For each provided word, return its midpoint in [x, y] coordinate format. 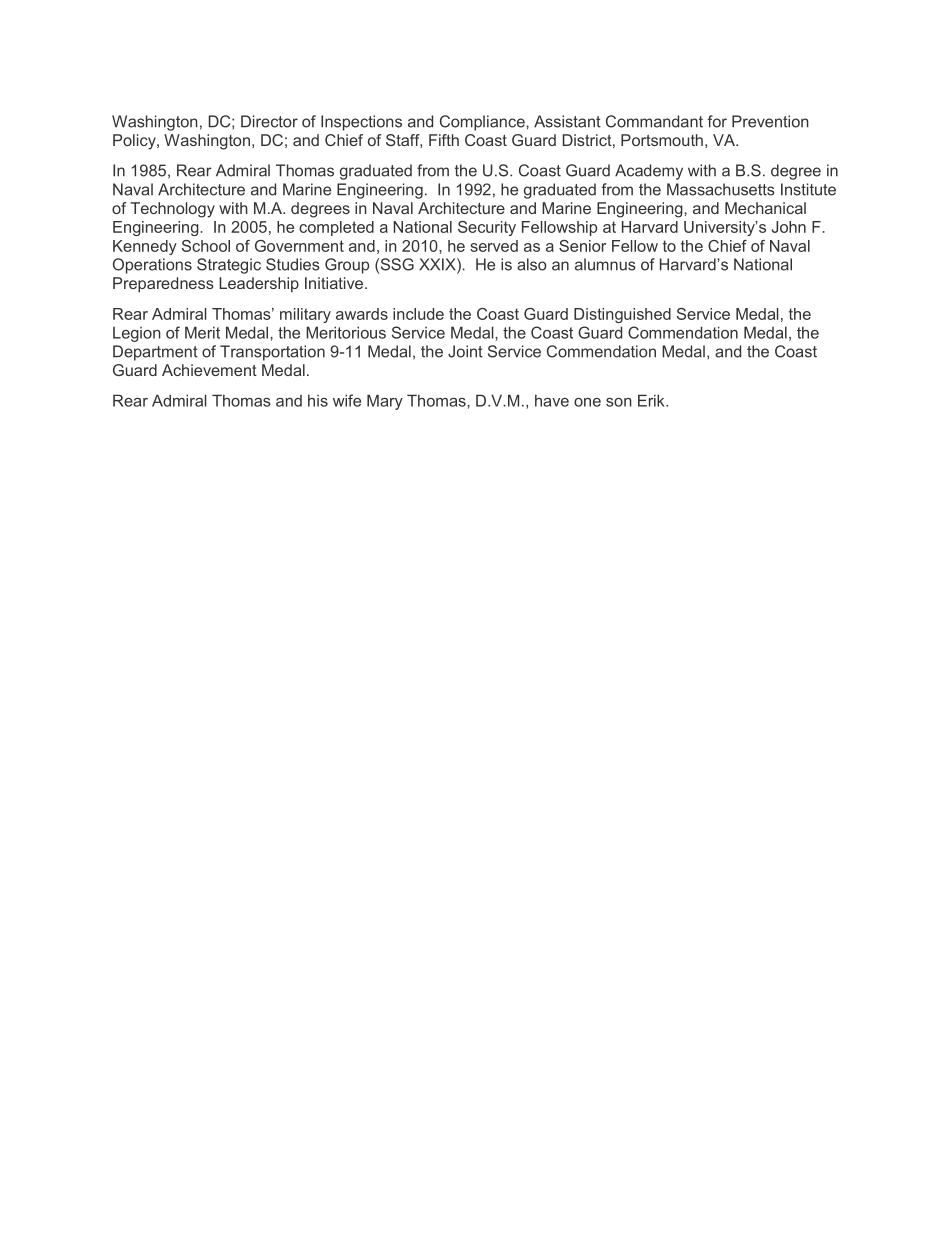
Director [269, 121]
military [305, 315]
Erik [652, 400]
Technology [172, 210]
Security [487, 228]
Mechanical [765, 208]
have [552, 400]
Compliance [483, 123]
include [418, 314]
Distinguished [622, 315]
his [318, 400]
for [717, 121]
